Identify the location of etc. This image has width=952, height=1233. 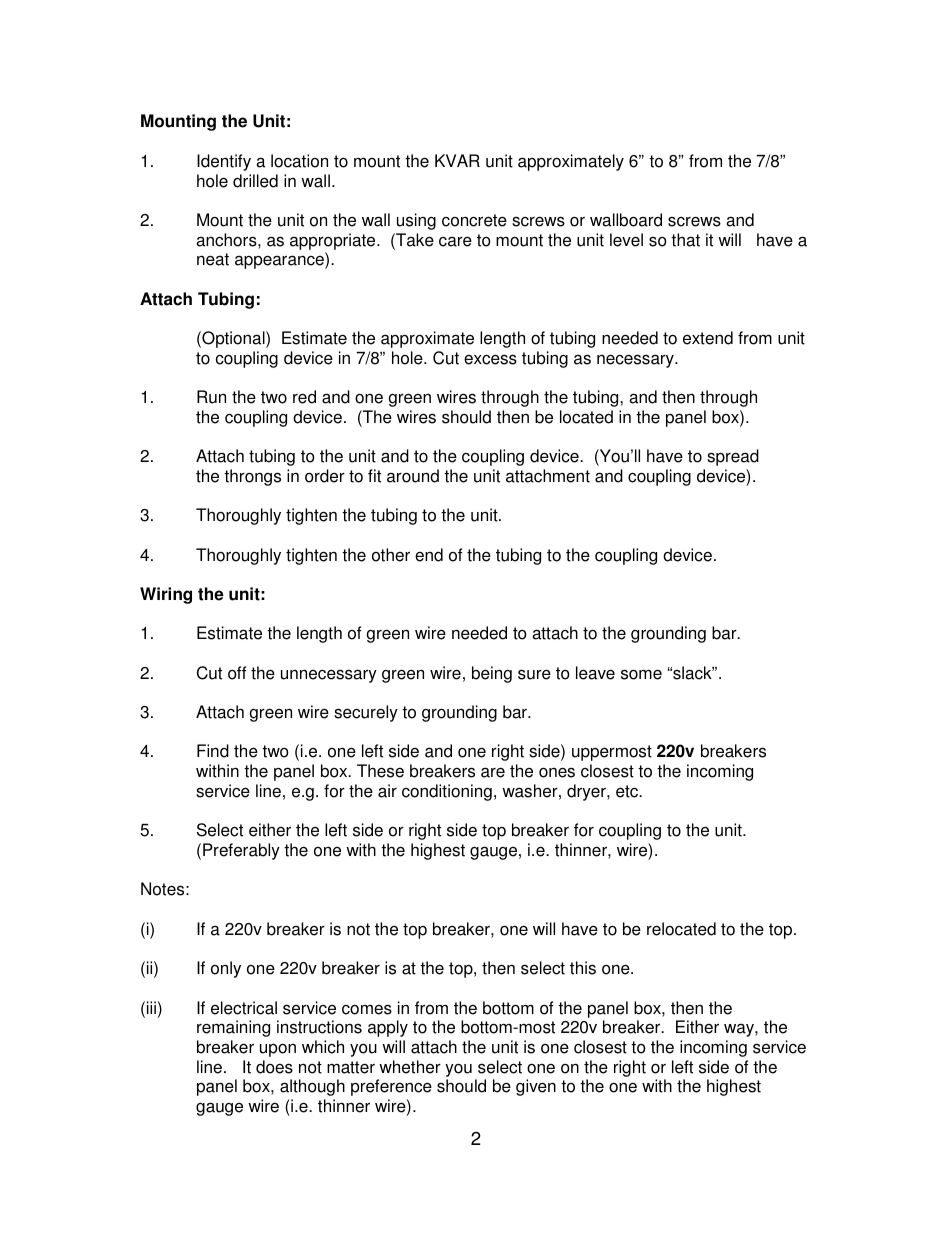
(628, 791).
